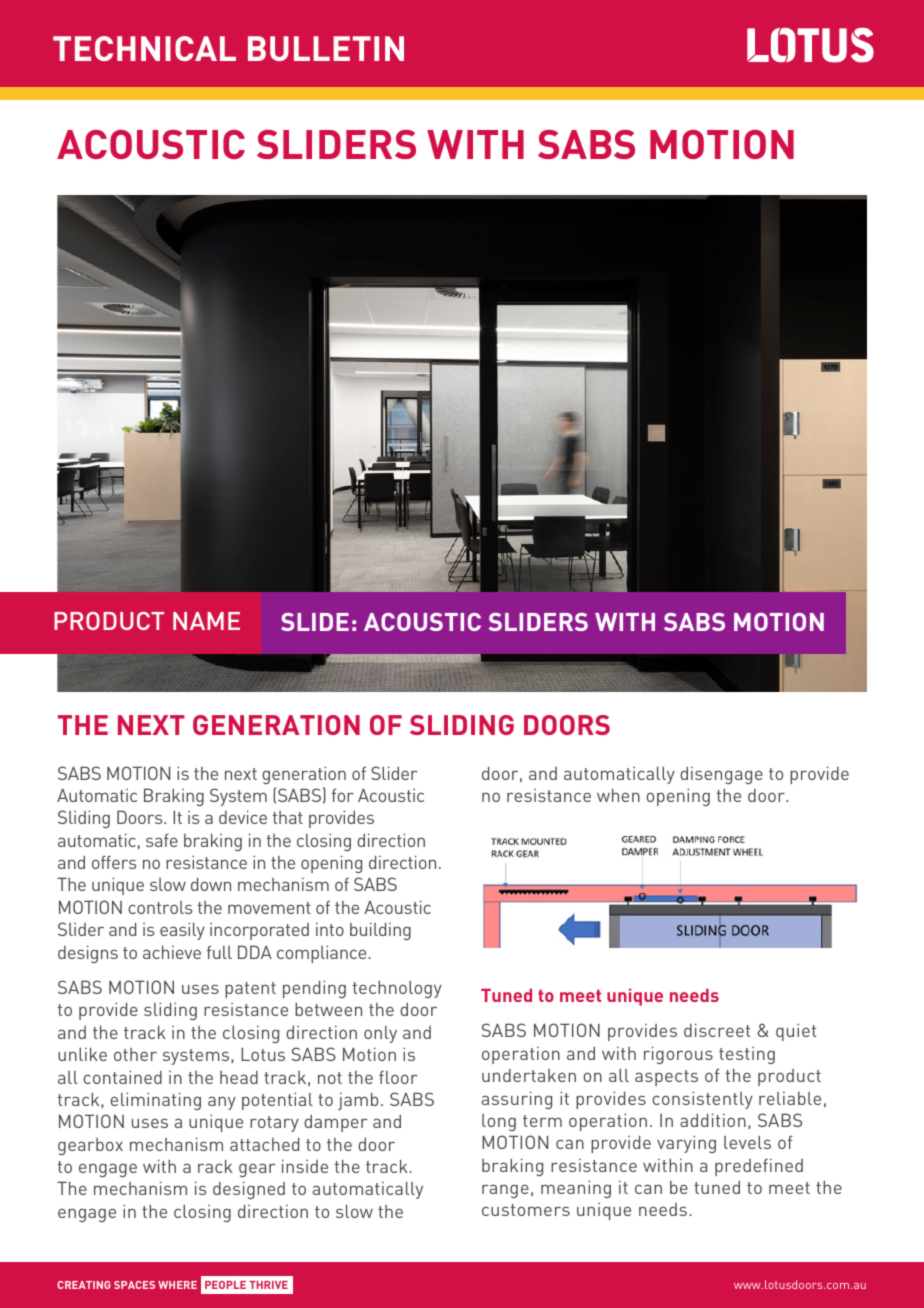 The image size is (924, 1308). Describe the element at coordinates (576, 1189) in the document. I see `meaning` at that location.
